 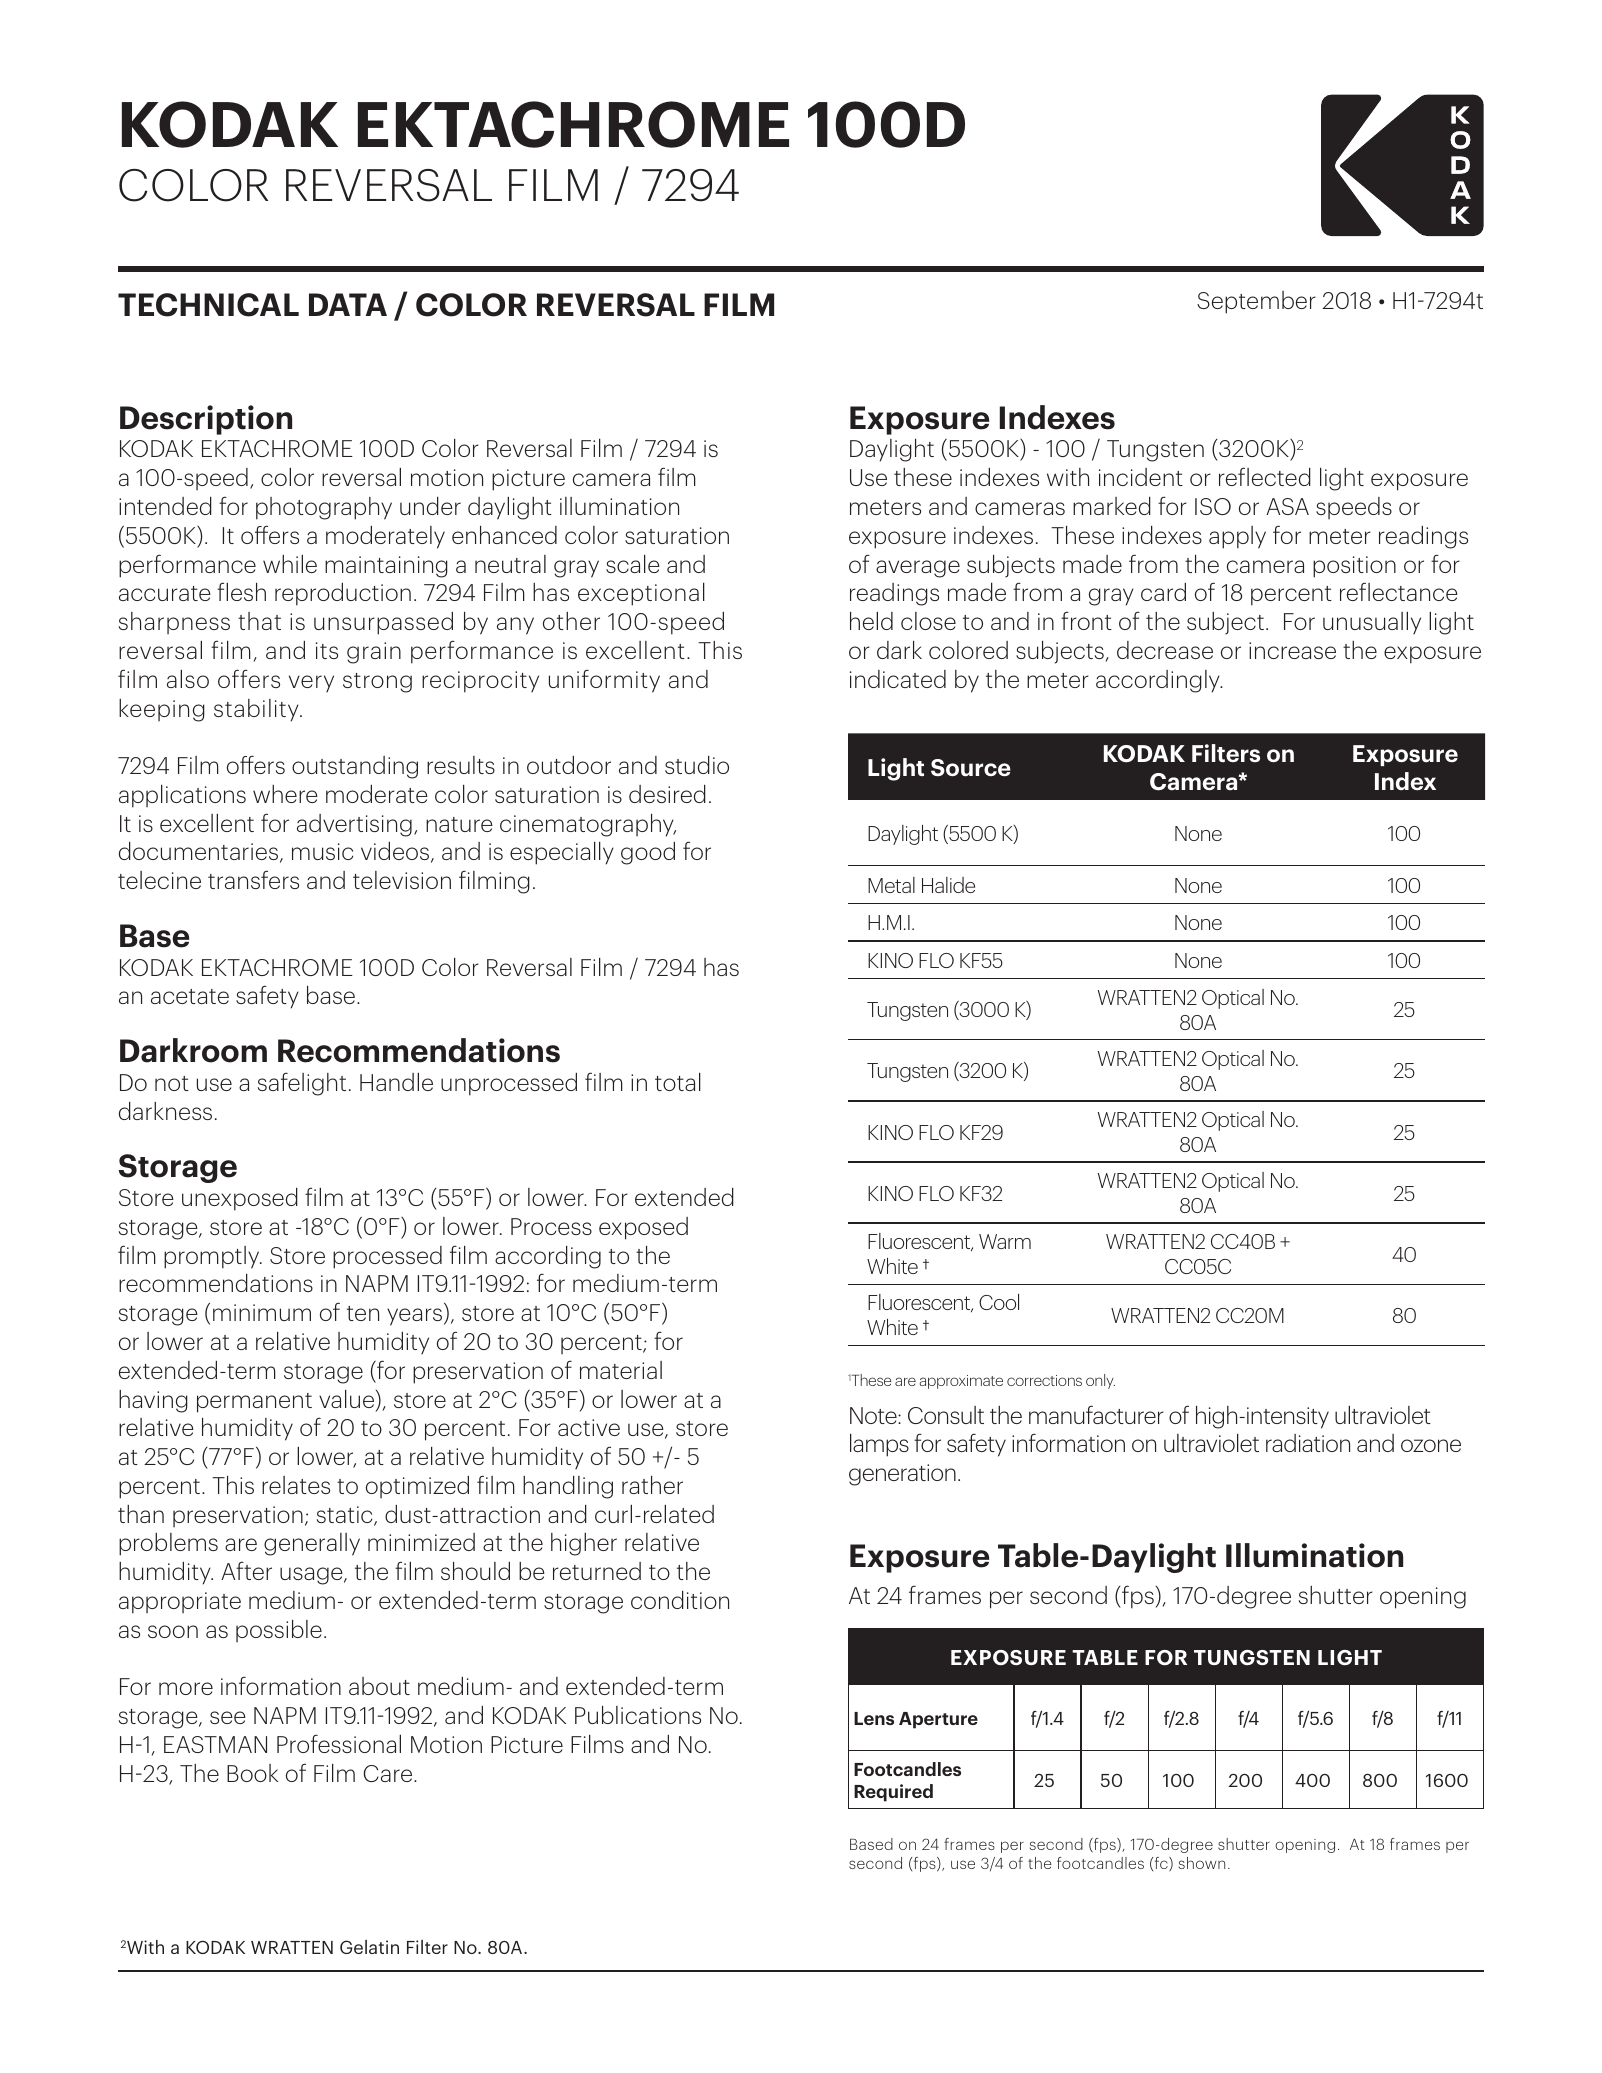 I want to click on studio, so click(x=697, y=765).
